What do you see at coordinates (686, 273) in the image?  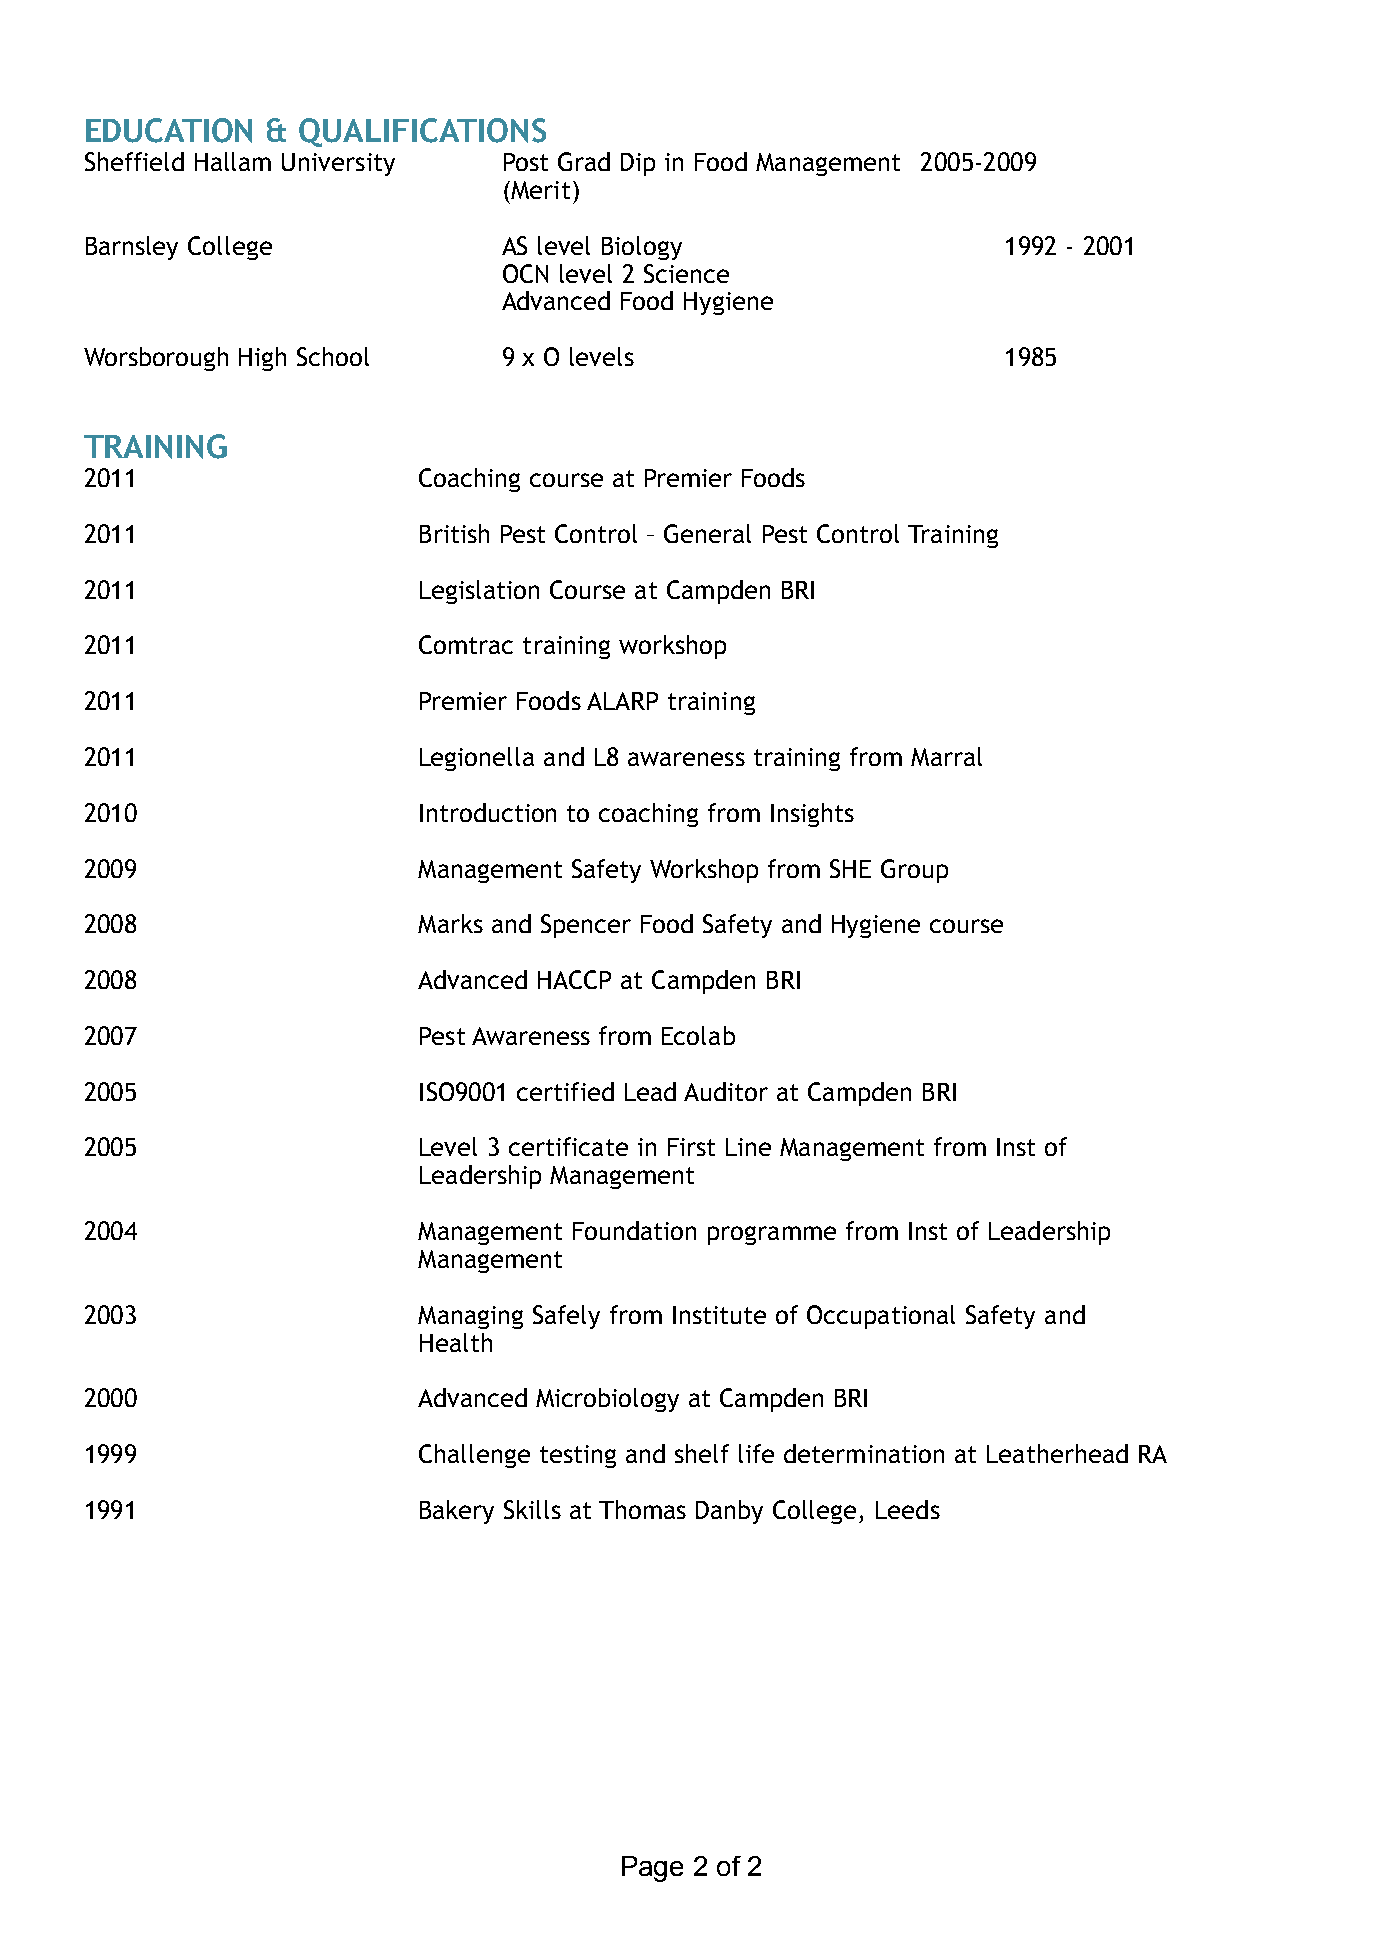 I see `Science` at bounding box center [686, 273].
